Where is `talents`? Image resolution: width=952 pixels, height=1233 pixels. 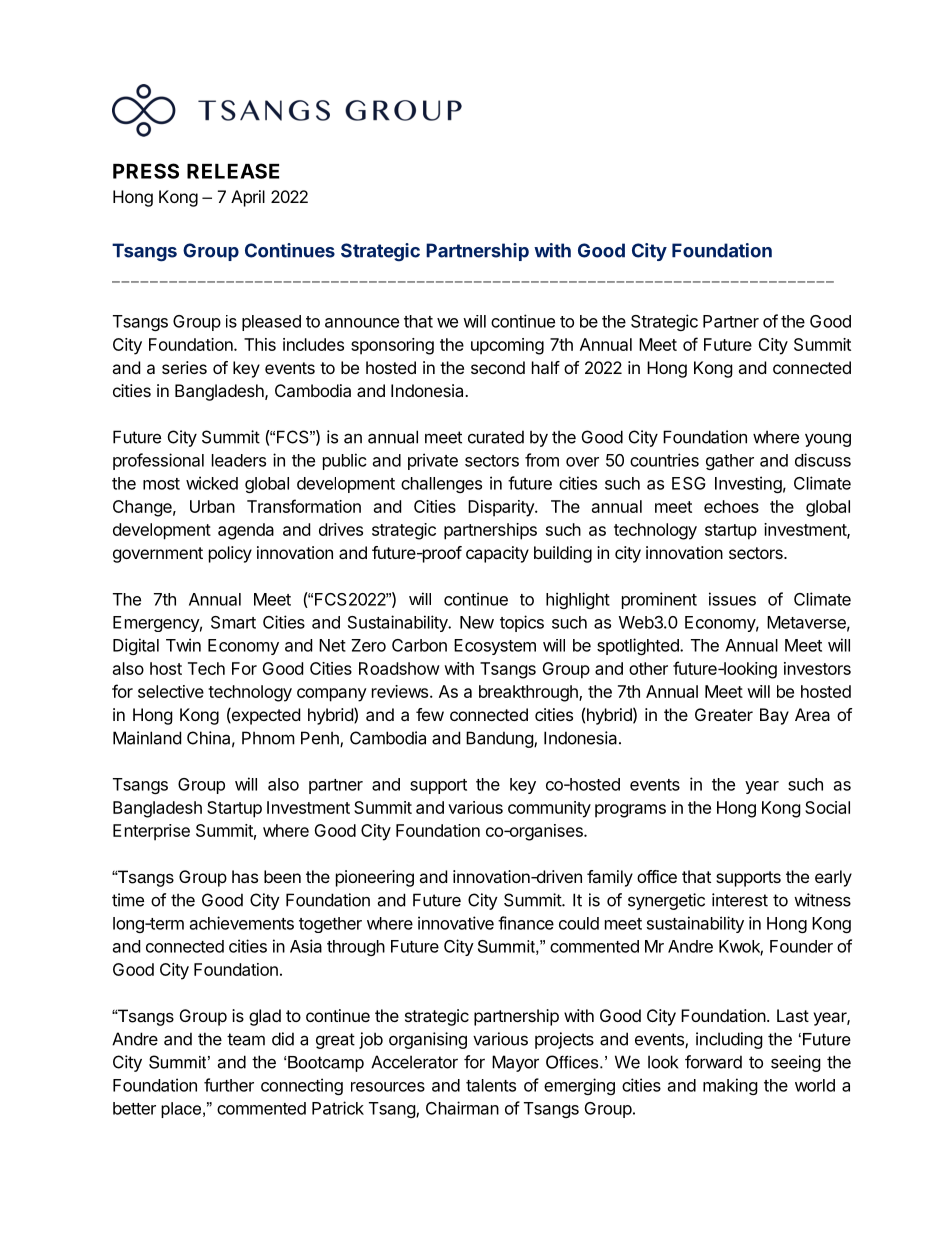 talents is located at coordinates (491, 1085).
